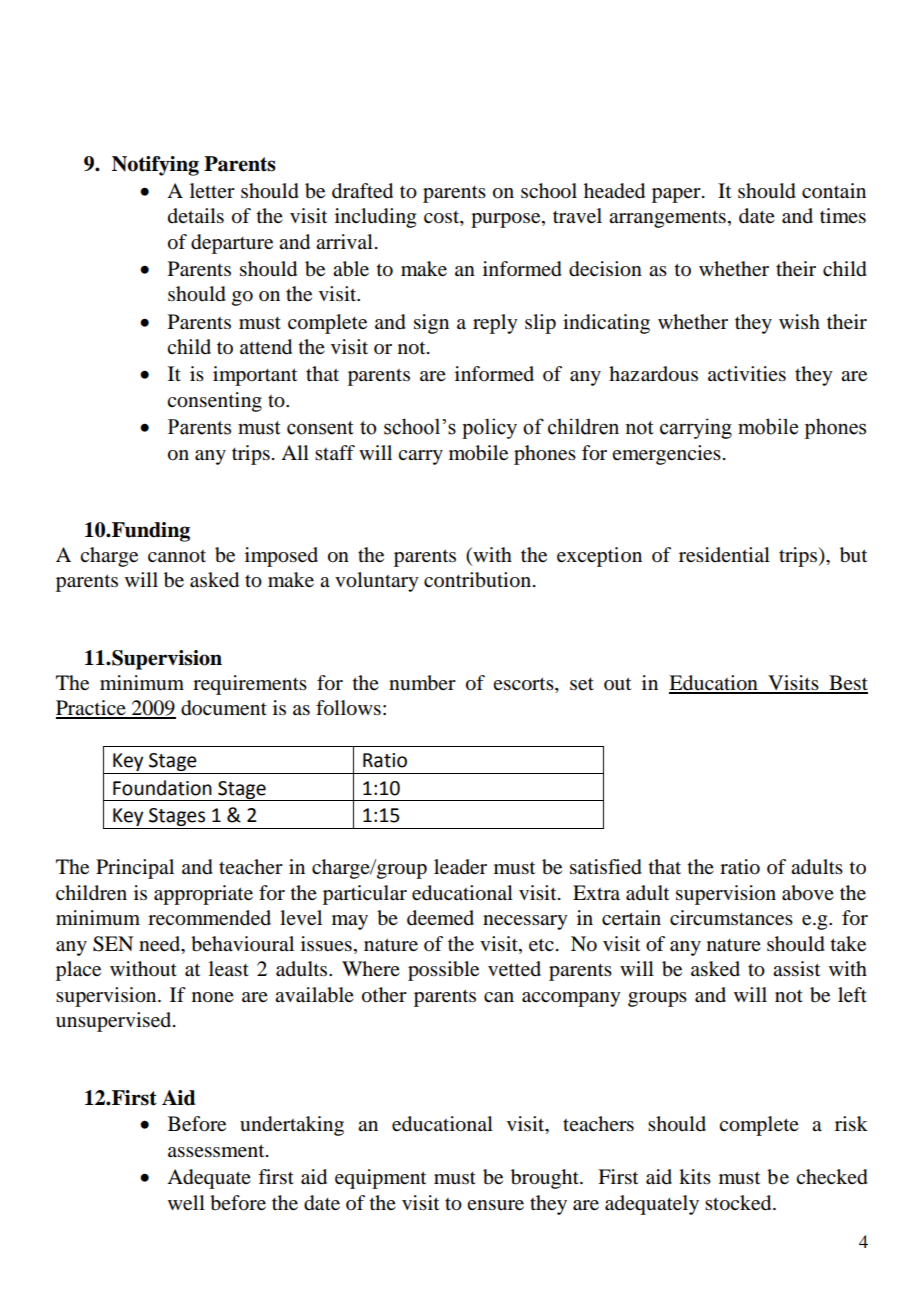 The image size is (924, 1307). I want to click on set, so click(582, 684).
